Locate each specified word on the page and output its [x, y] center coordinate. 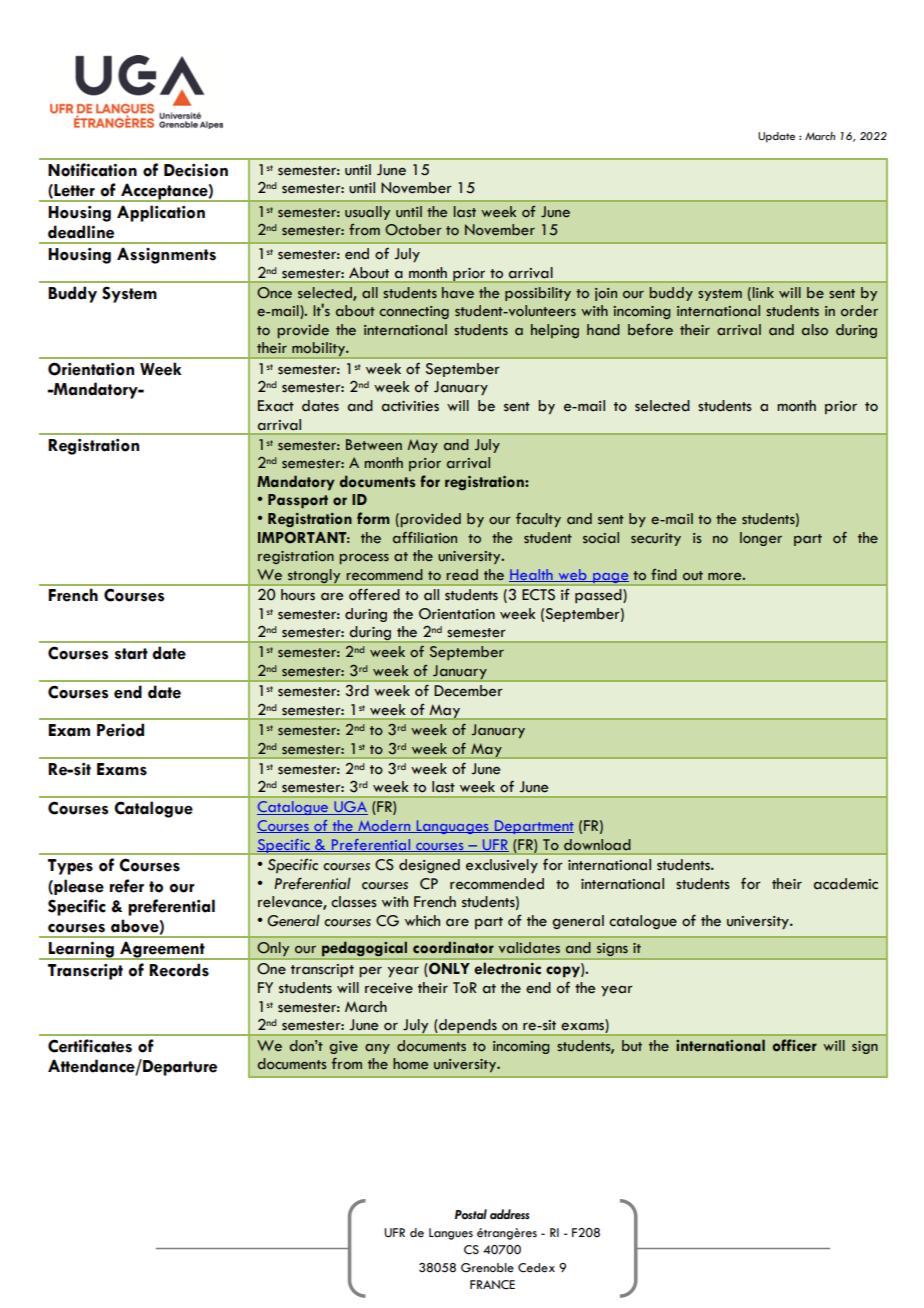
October [413, 230]
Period [120, 730]
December [468, 691]
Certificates [90, 1046]
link [763, 292]
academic [845, 884]
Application [161, 213]
